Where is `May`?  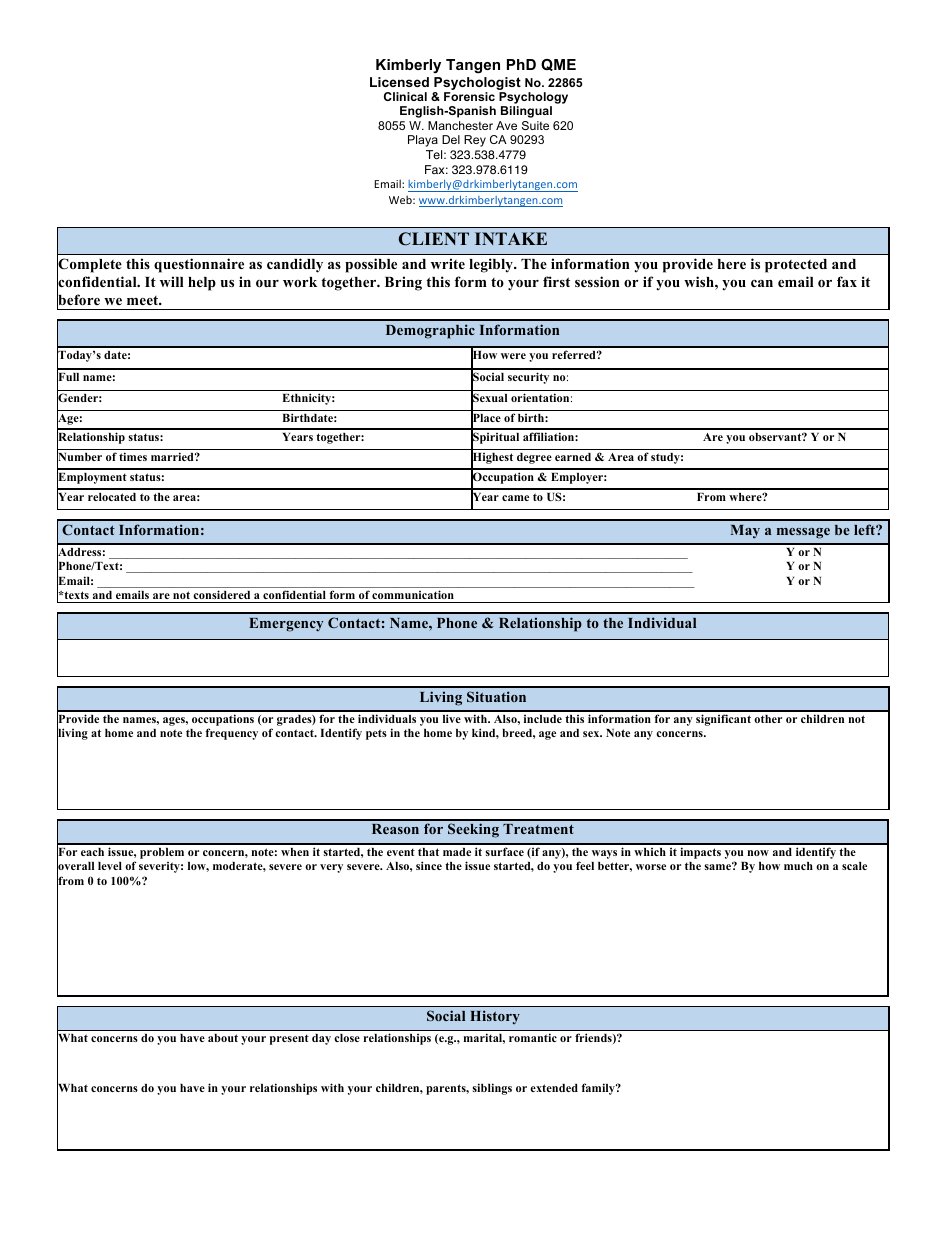 May is located at coordinates (745, 532).
